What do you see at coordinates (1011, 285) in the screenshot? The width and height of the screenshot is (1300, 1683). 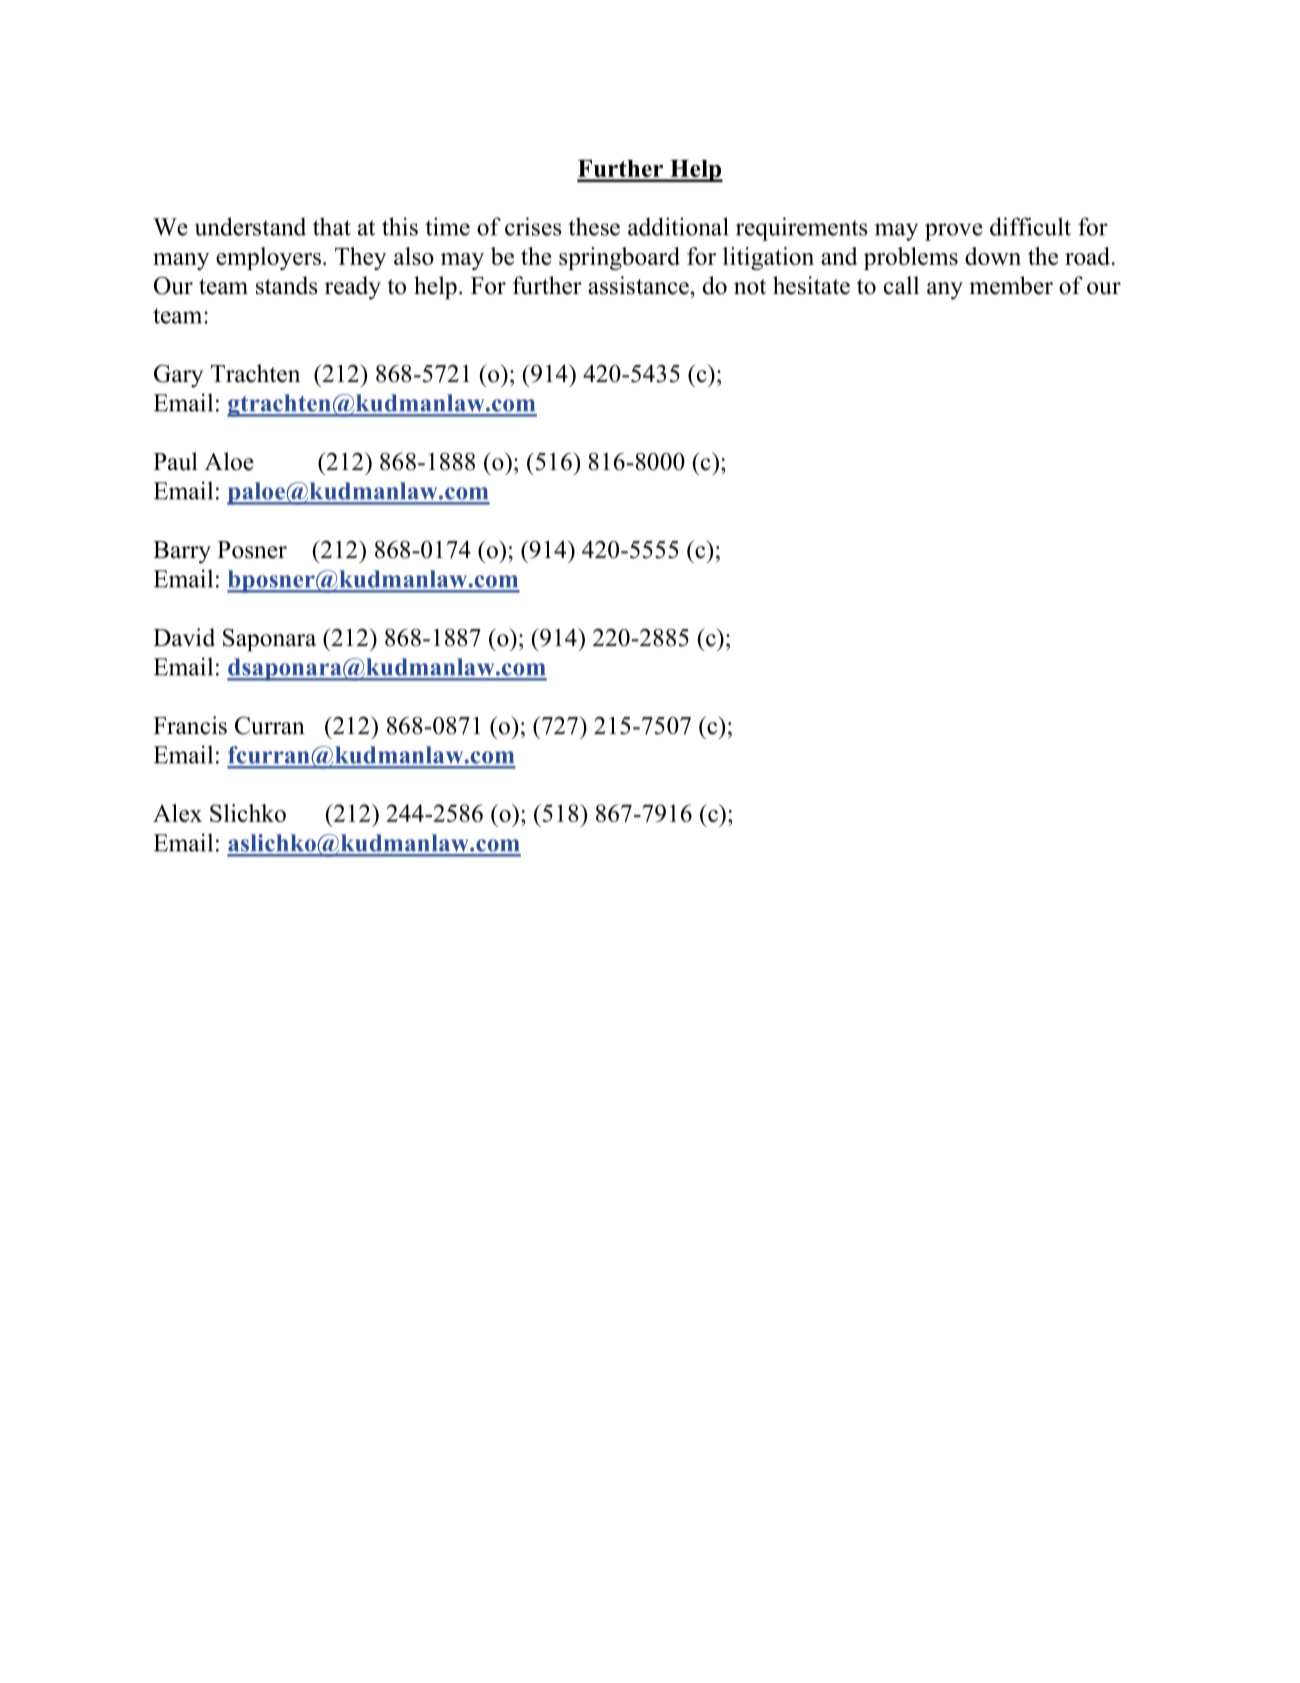 I see `member` at bounding box center [1011, 285].
